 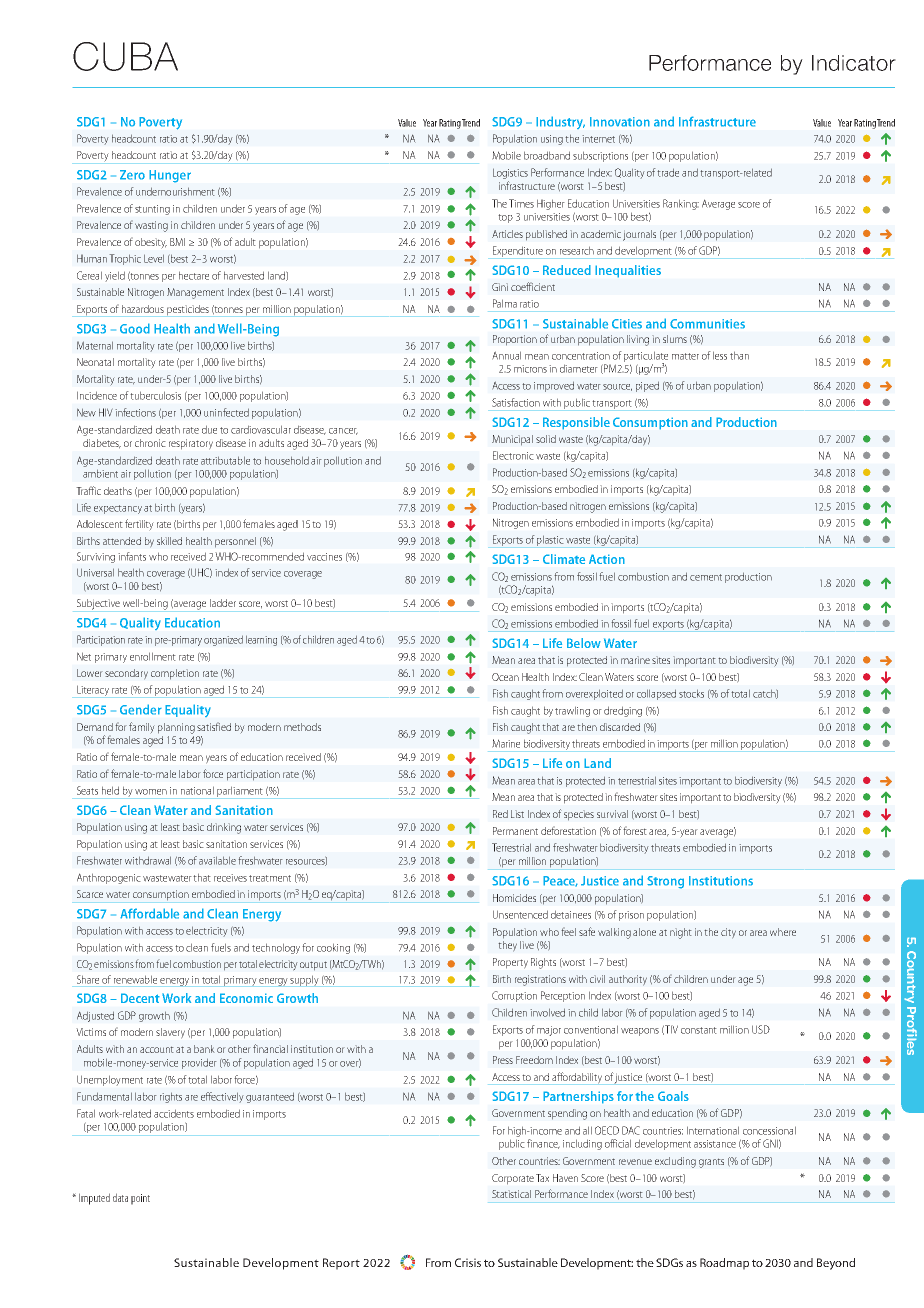 I want to click on Ocean, so click(x=505, y=677).
